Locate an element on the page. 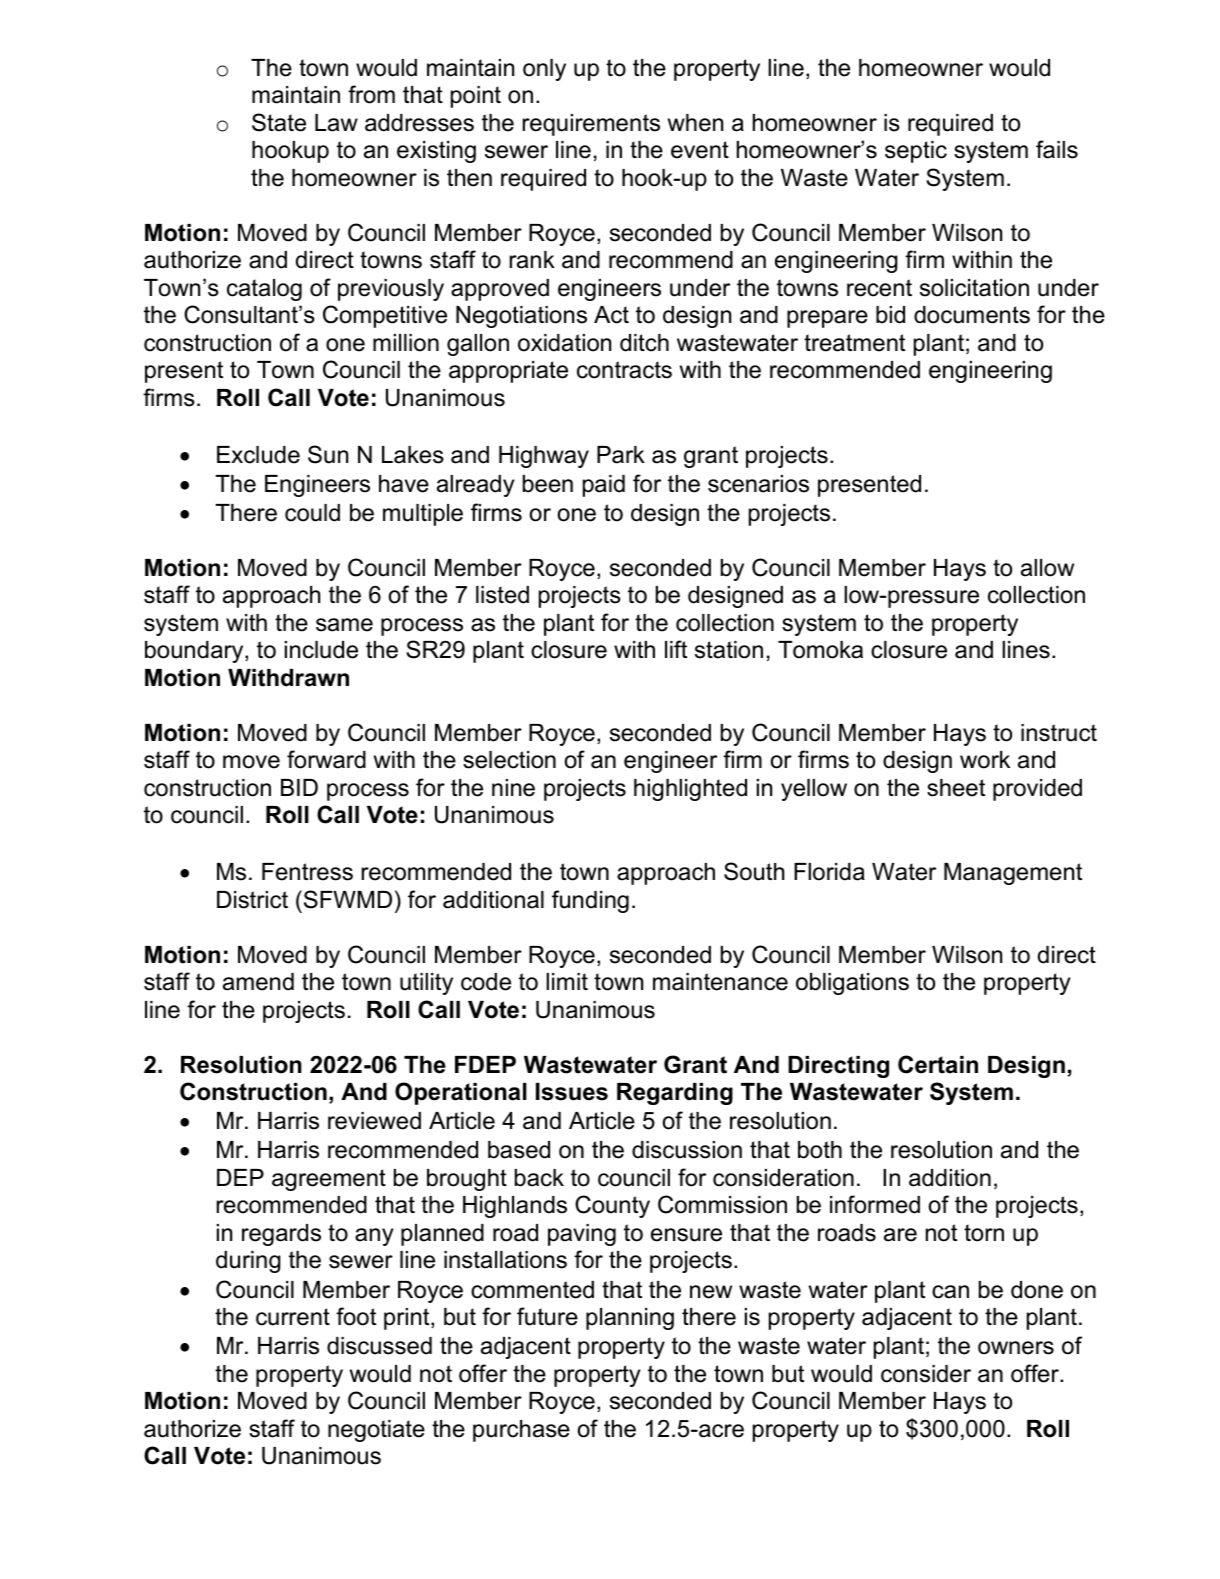 Image resolution: width=1220 pixels, height=1579 pixels. Regarding is located at coordinates (675, 1094).
